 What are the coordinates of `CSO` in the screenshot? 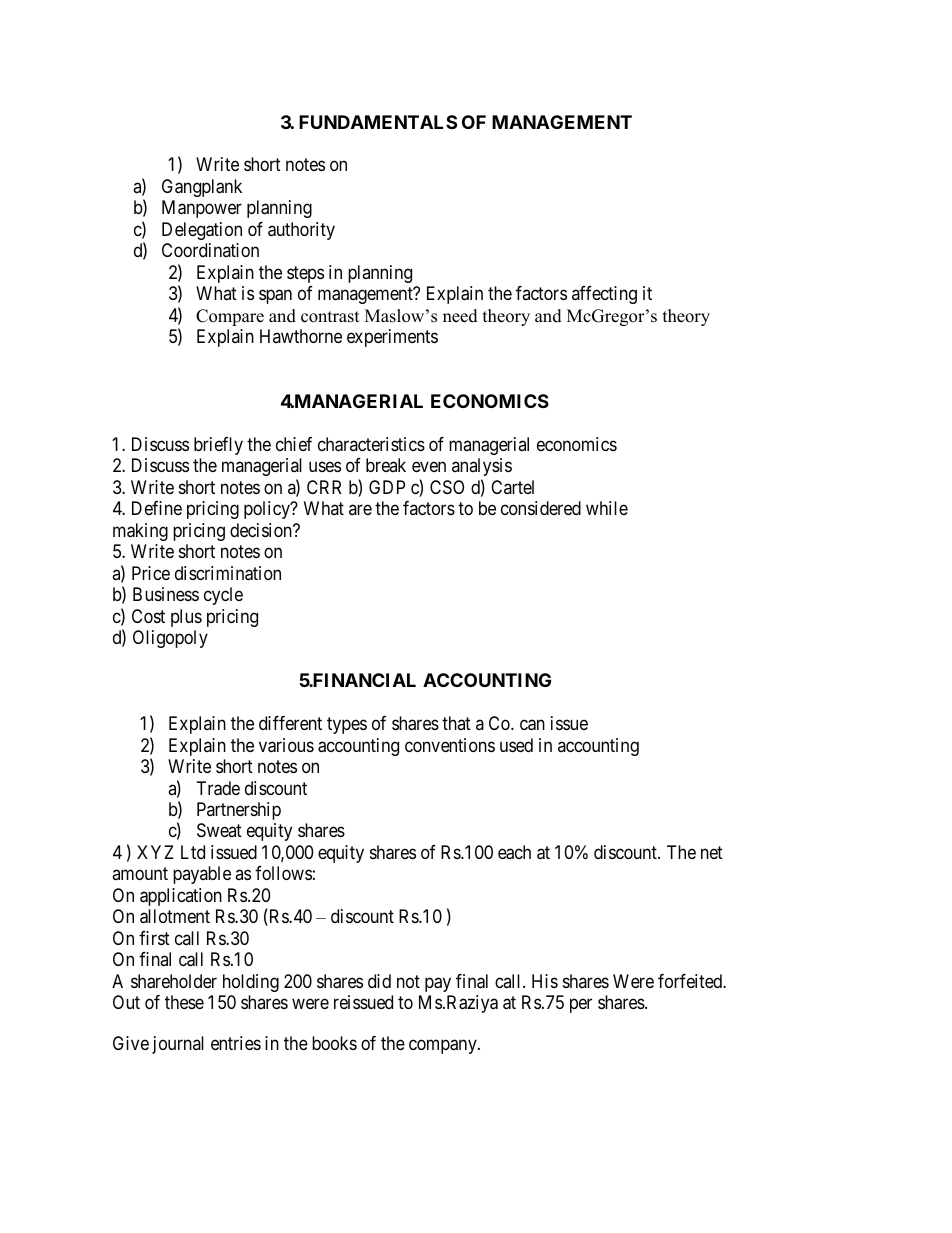 It's located at (447, 487).
